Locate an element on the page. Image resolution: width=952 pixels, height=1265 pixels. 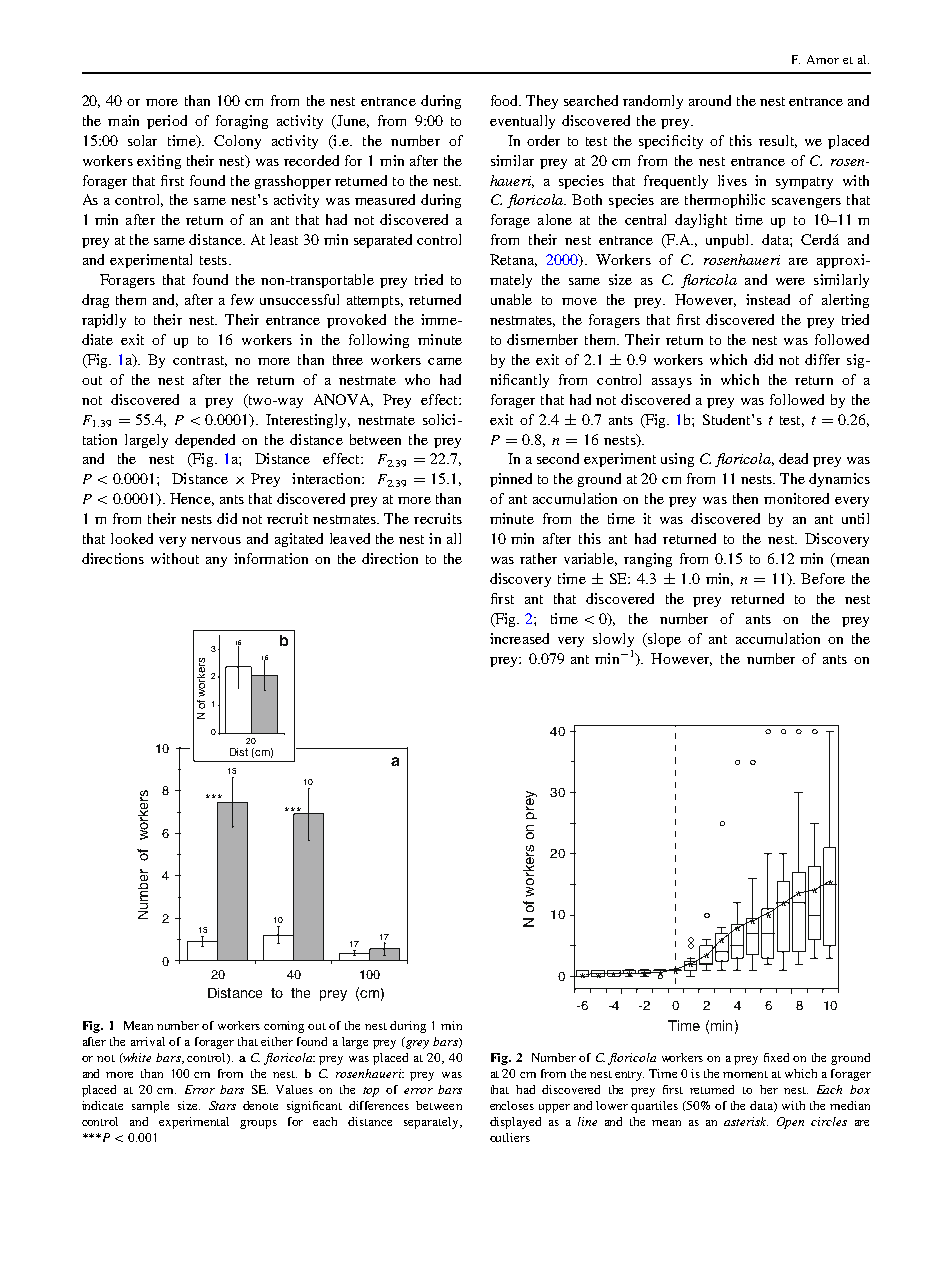
came is located at coordinates (445, 361).
